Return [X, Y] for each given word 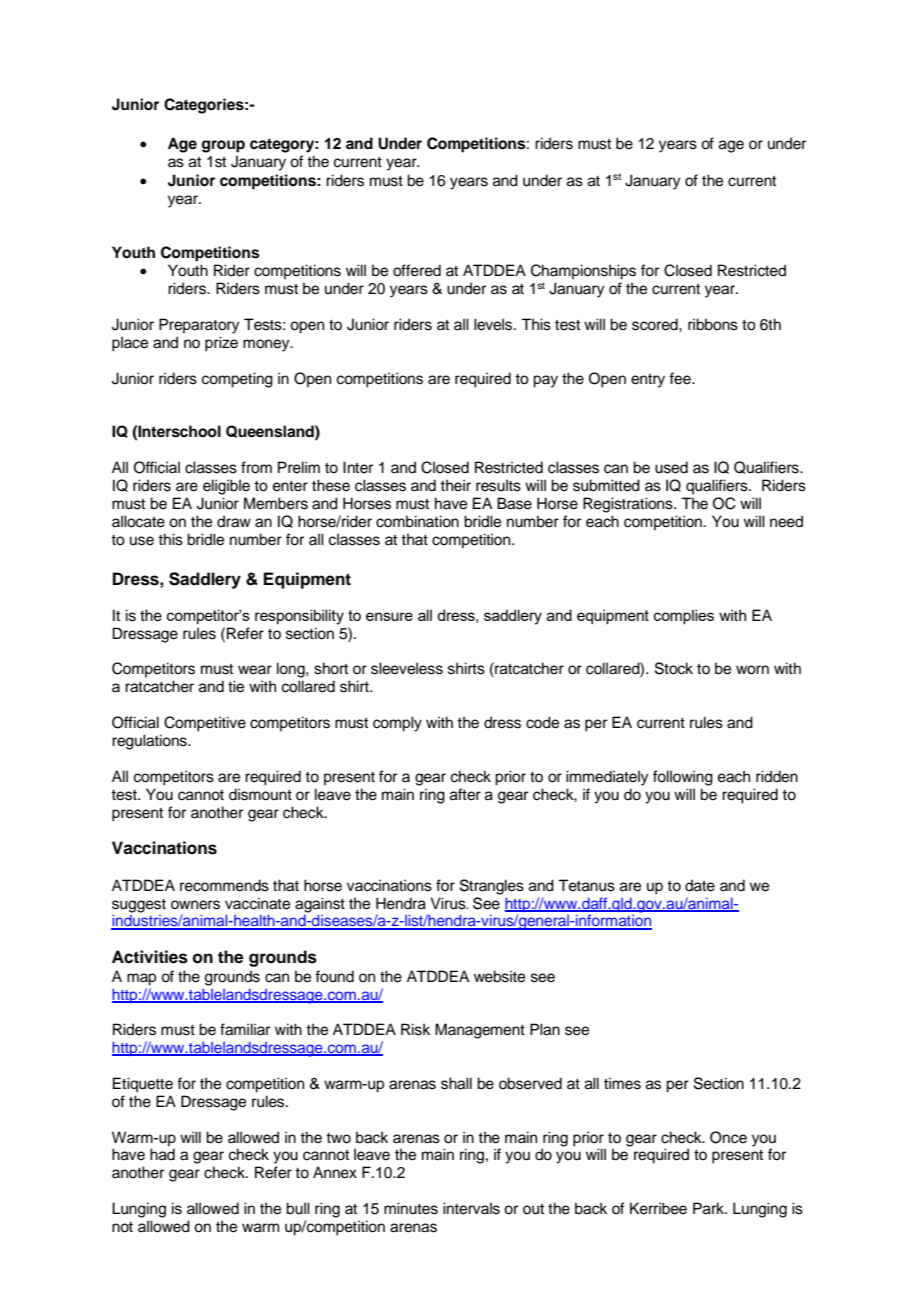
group [223, 146]
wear [255, 670]
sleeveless [407, 668]
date [700, 885]
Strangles [492, 887]
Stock [674, 668]
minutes [411, 1208]
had [162, 1154]
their [455, 485]
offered [417, 270]
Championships [583, 272]
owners [195, 905]
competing [237, 380]
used [671, 467]
